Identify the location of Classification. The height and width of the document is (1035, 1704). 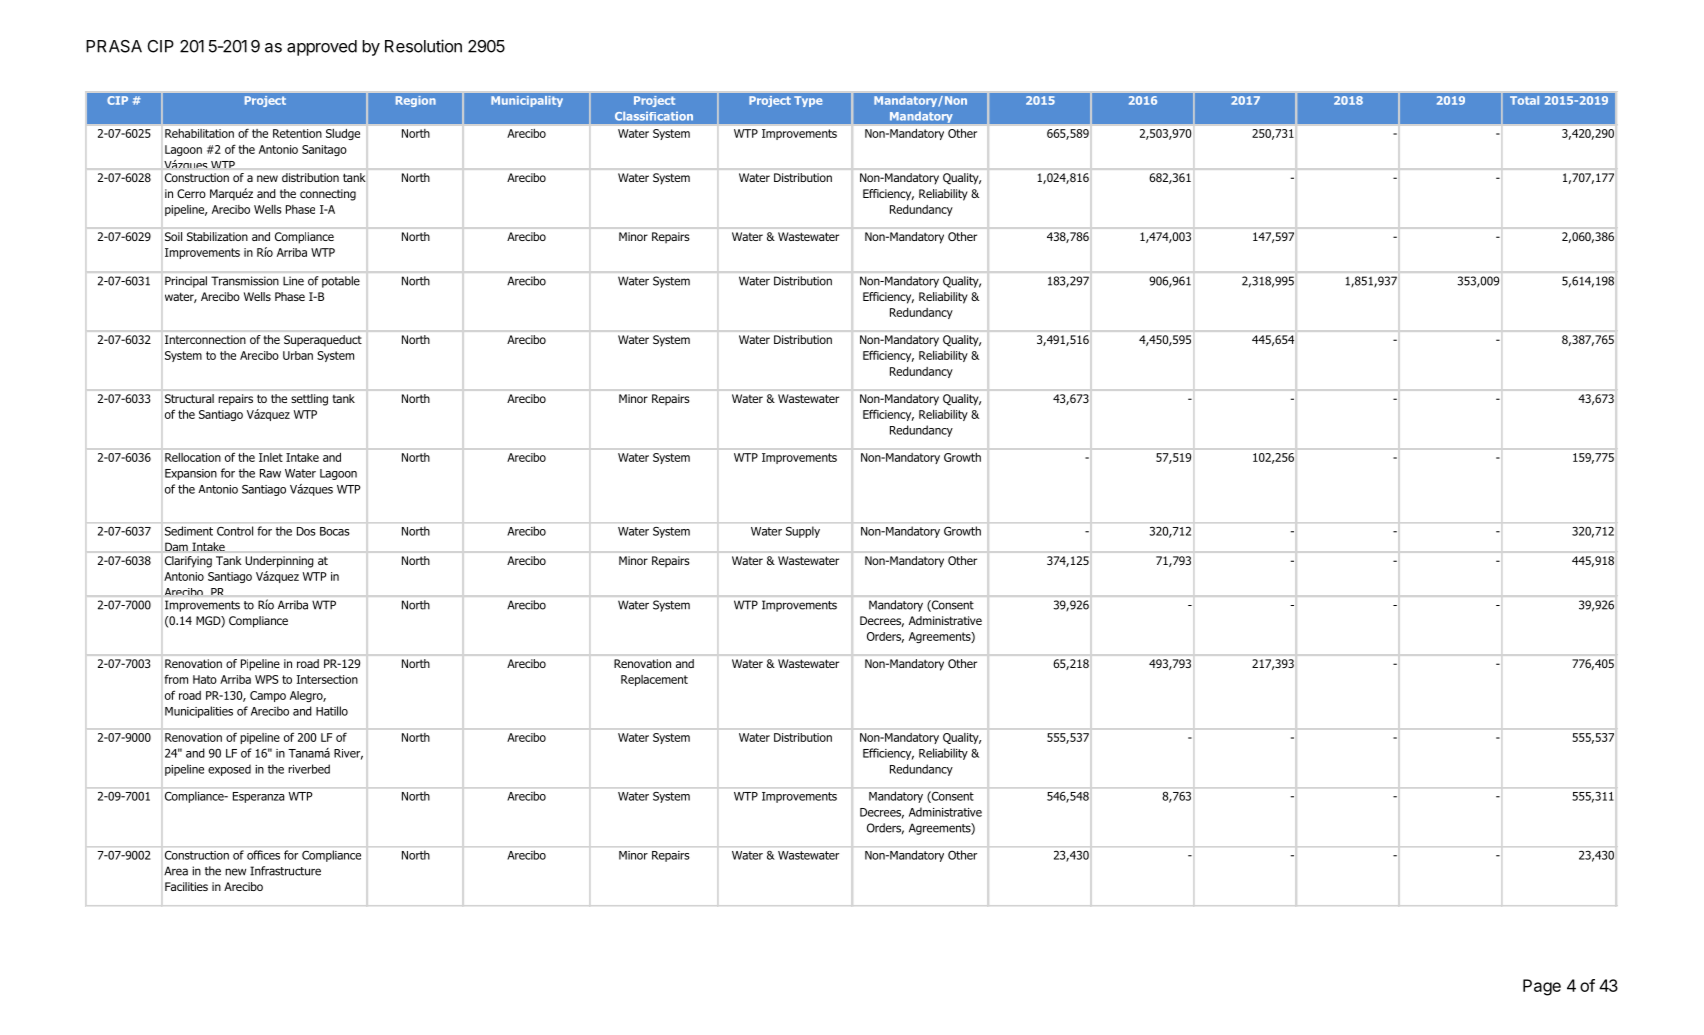
(654, 116).
